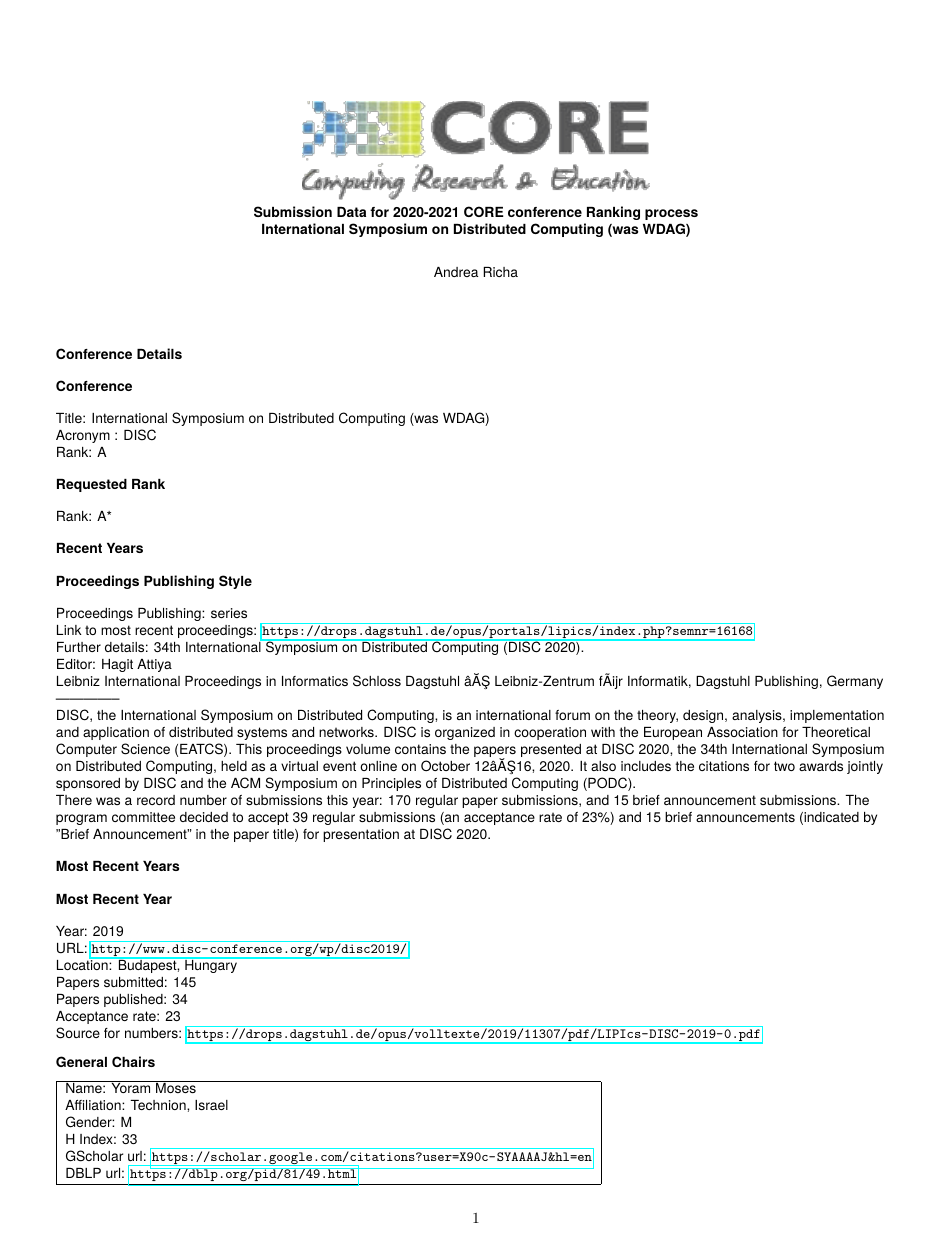  What do you see at coordinates (79, 647) in the image?
I see `Further` at bounding box center [79, 647].
